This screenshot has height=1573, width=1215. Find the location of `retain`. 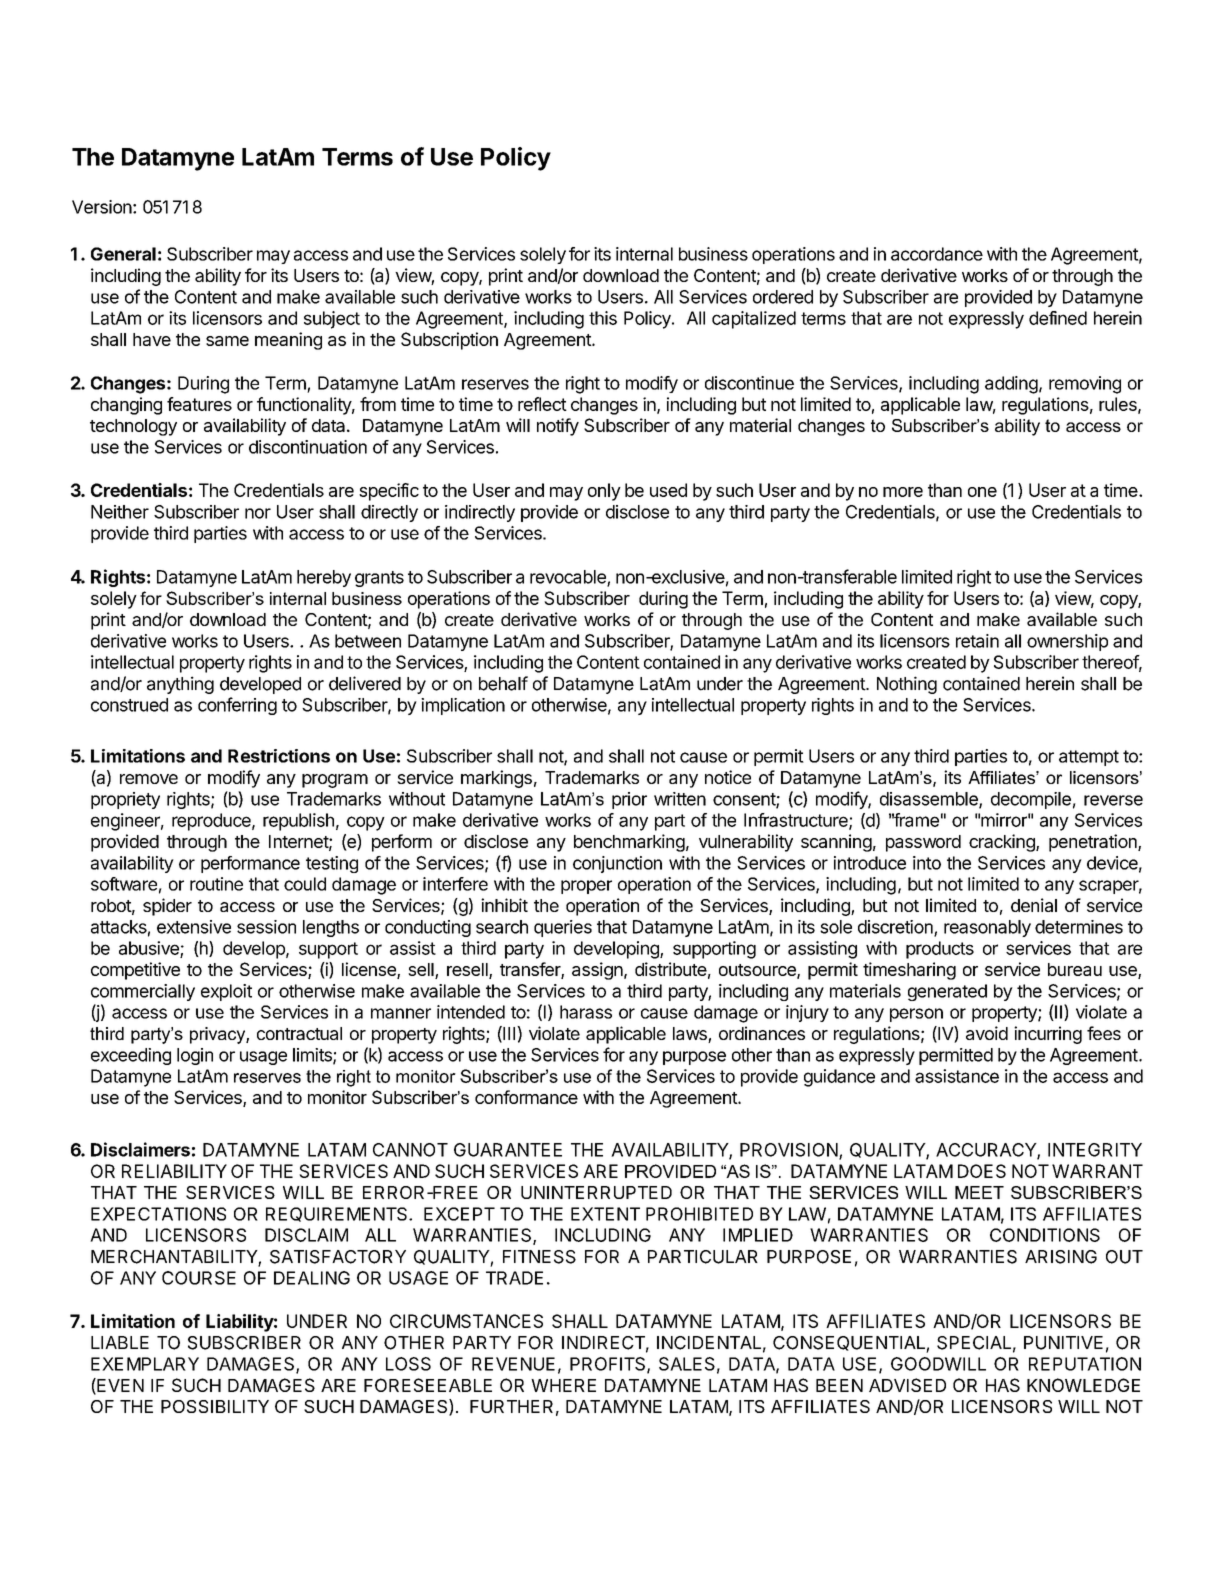

retain is located at coordinates (977, 641).
